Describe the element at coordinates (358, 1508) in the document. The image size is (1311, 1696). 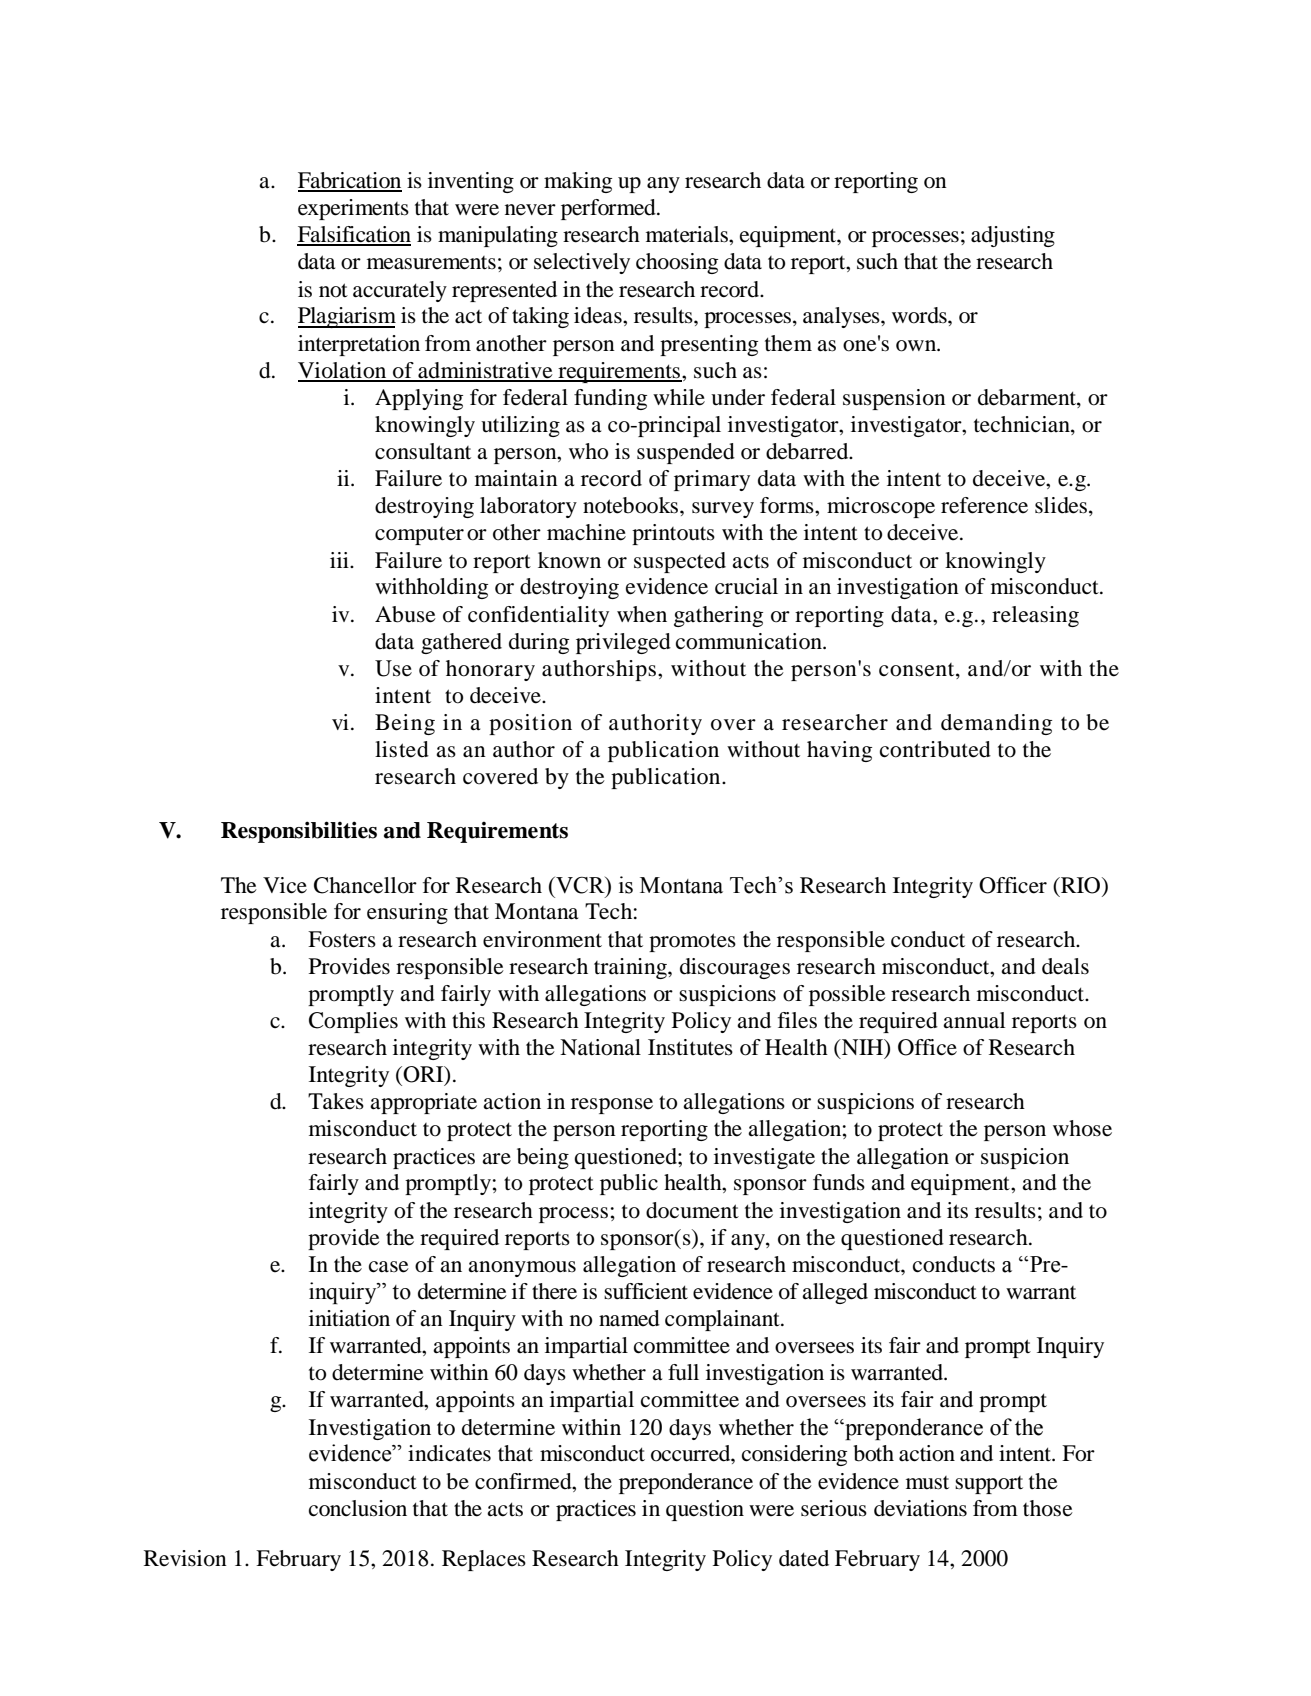
I see `conclusion` at that location.
